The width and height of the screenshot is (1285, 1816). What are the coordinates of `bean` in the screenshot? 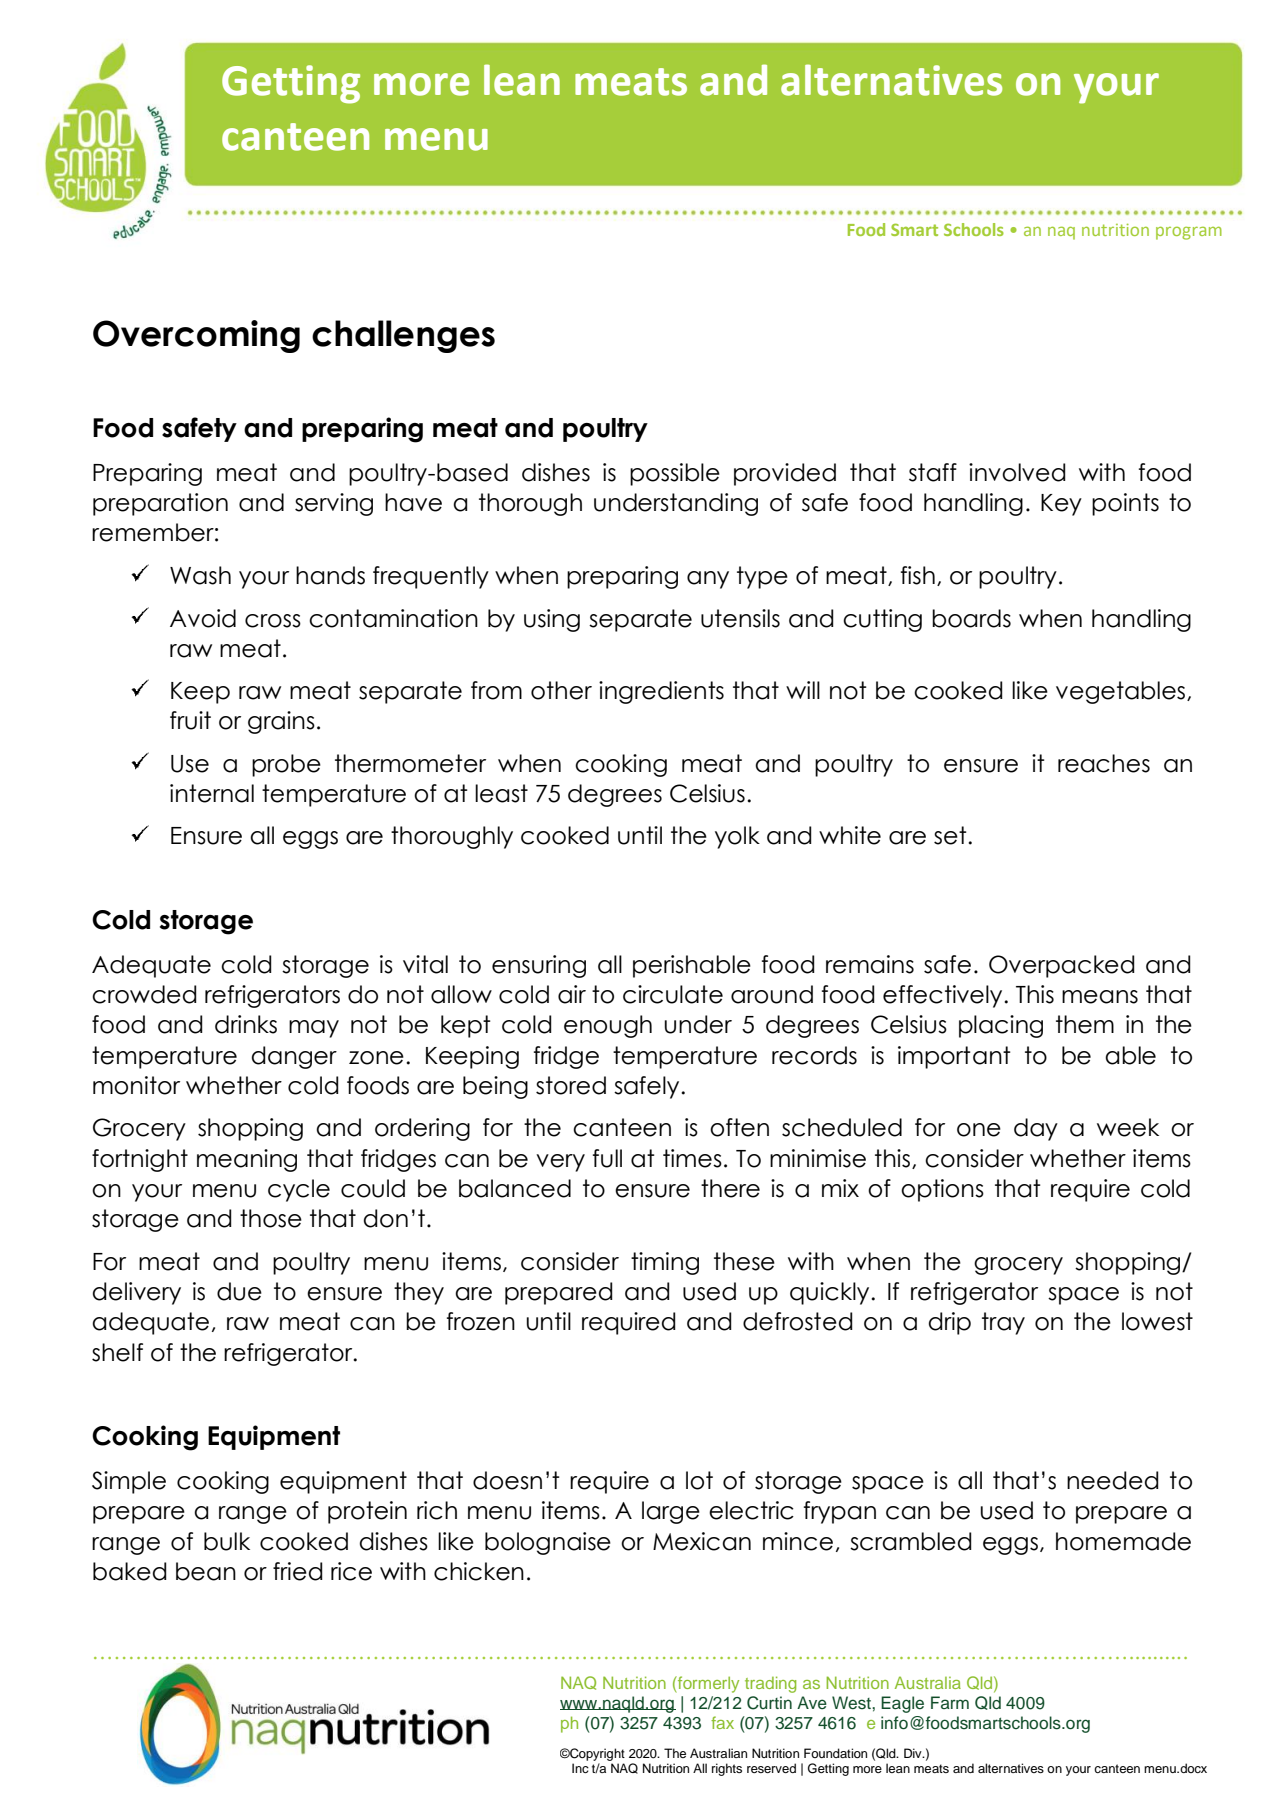 It's located at (206, 1571).
